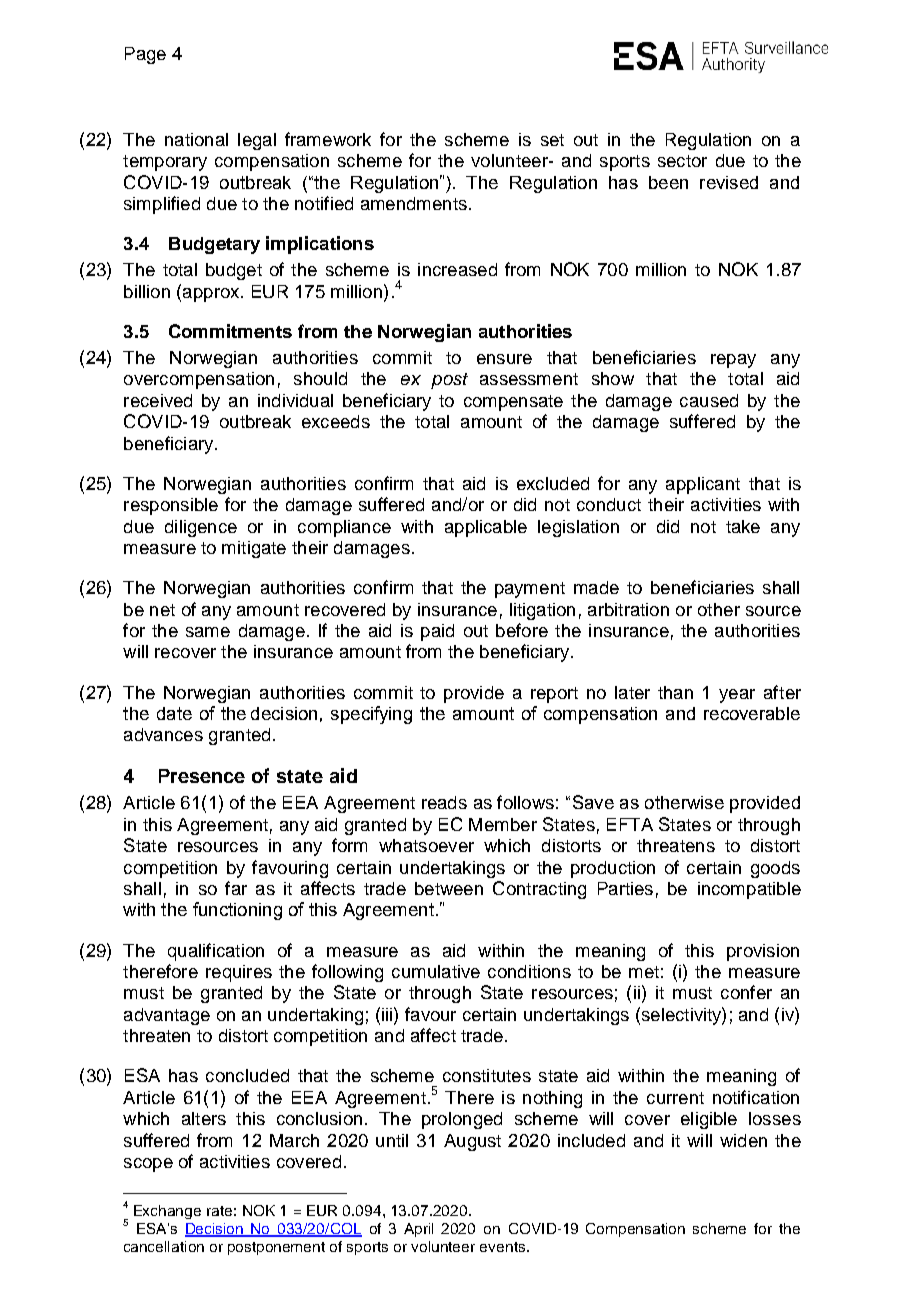 The width and height of the document is (924, 1308). What do you see at coordinates (552, 140) in the document?
I see `set` at bounding box center [552, 140].
